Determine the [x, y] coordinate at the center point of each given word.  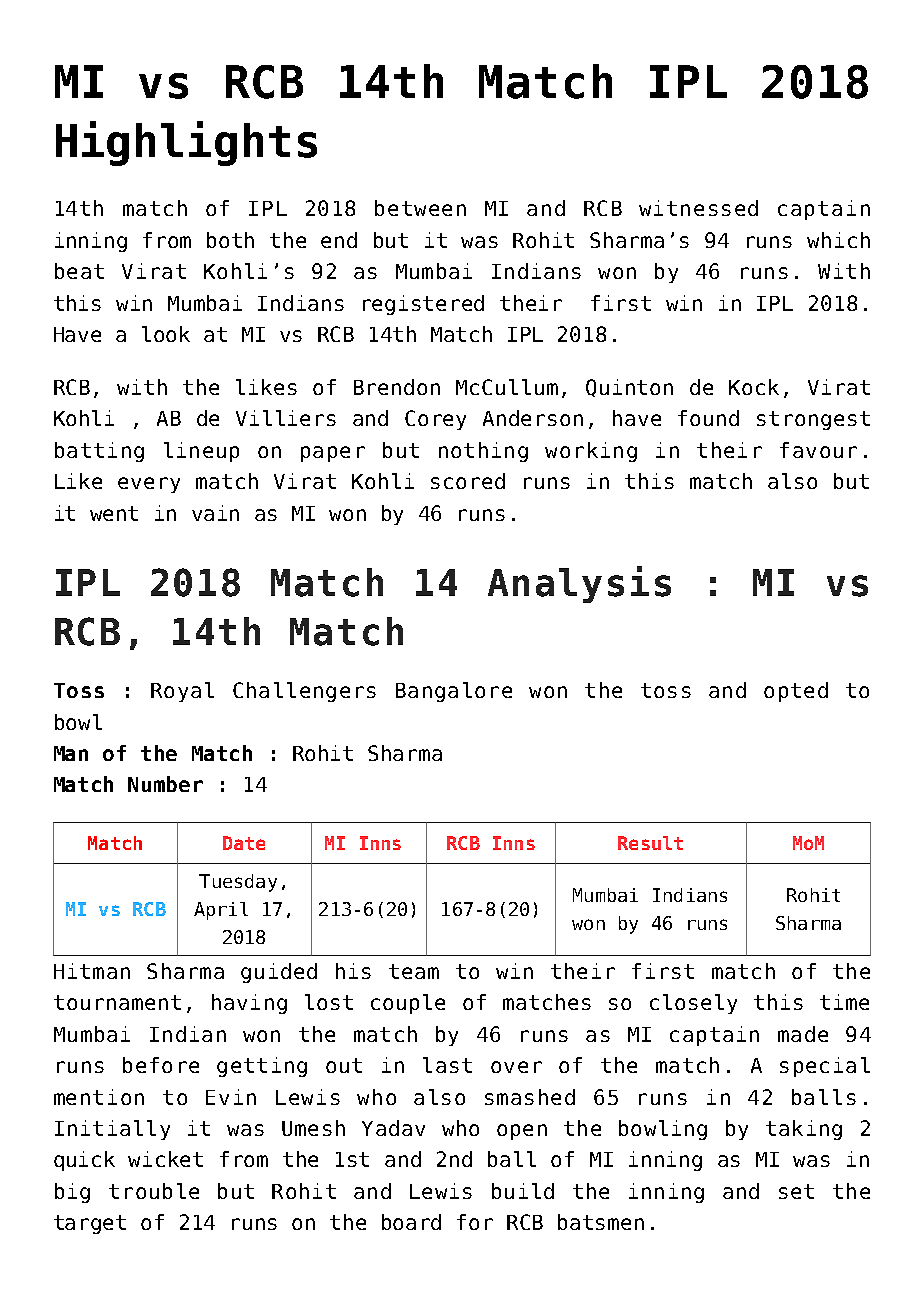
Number [165, 784]
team [414, 971]
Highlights [186, 143]
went [114, 513]
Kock [754, 387]
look [166, 334]
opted [796, 692]
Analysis [579, 584]
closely [693, 1004]
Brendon [397, 387]
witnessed [698, 208]
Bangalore [454, 692]
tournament [117, 1002]
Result [650, 843]
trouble [154, 1191]
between [420, 208]
